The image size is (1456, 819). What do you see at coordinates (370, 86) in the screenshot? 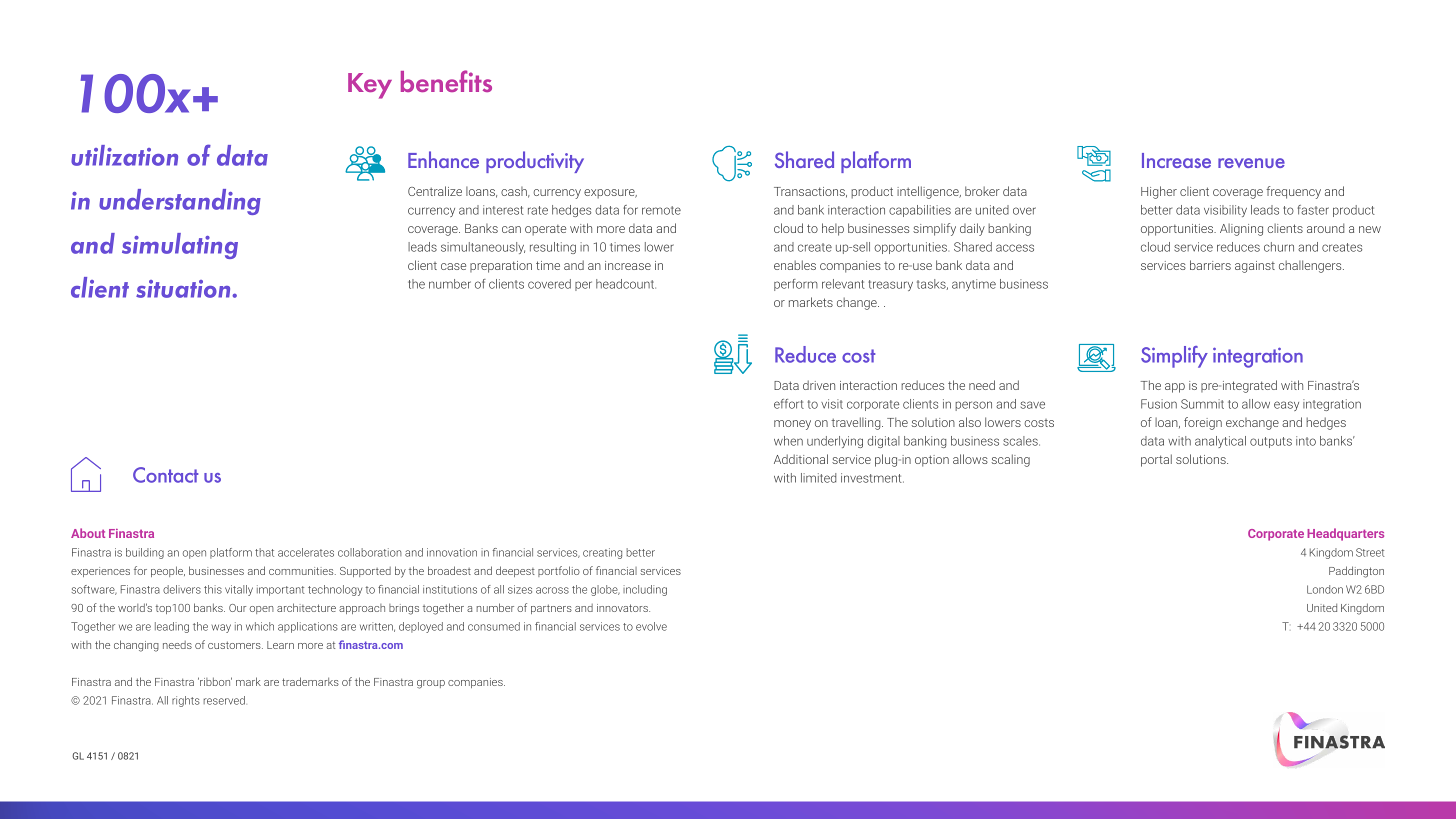
I see `Key` at bounding box center [370, 86].
